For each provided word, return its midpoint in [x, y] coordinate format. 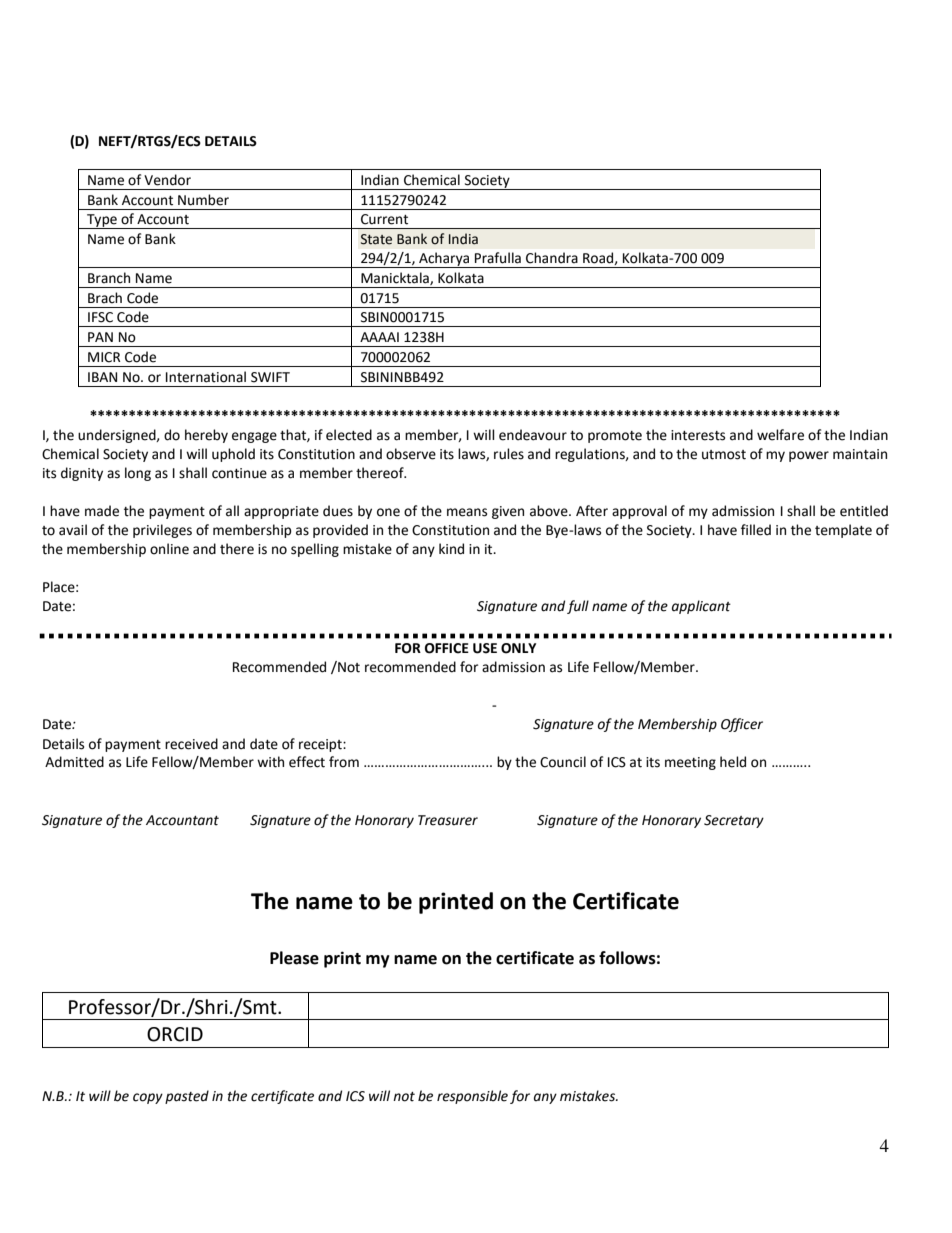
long [138, 474]
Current [384, 219]
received [191, 744]
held [733, 762]
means [467, 512]
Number [203, 200]
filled [756, 530]
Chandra [552, 258]
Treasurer [448, 820]
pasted [187, 1097]
